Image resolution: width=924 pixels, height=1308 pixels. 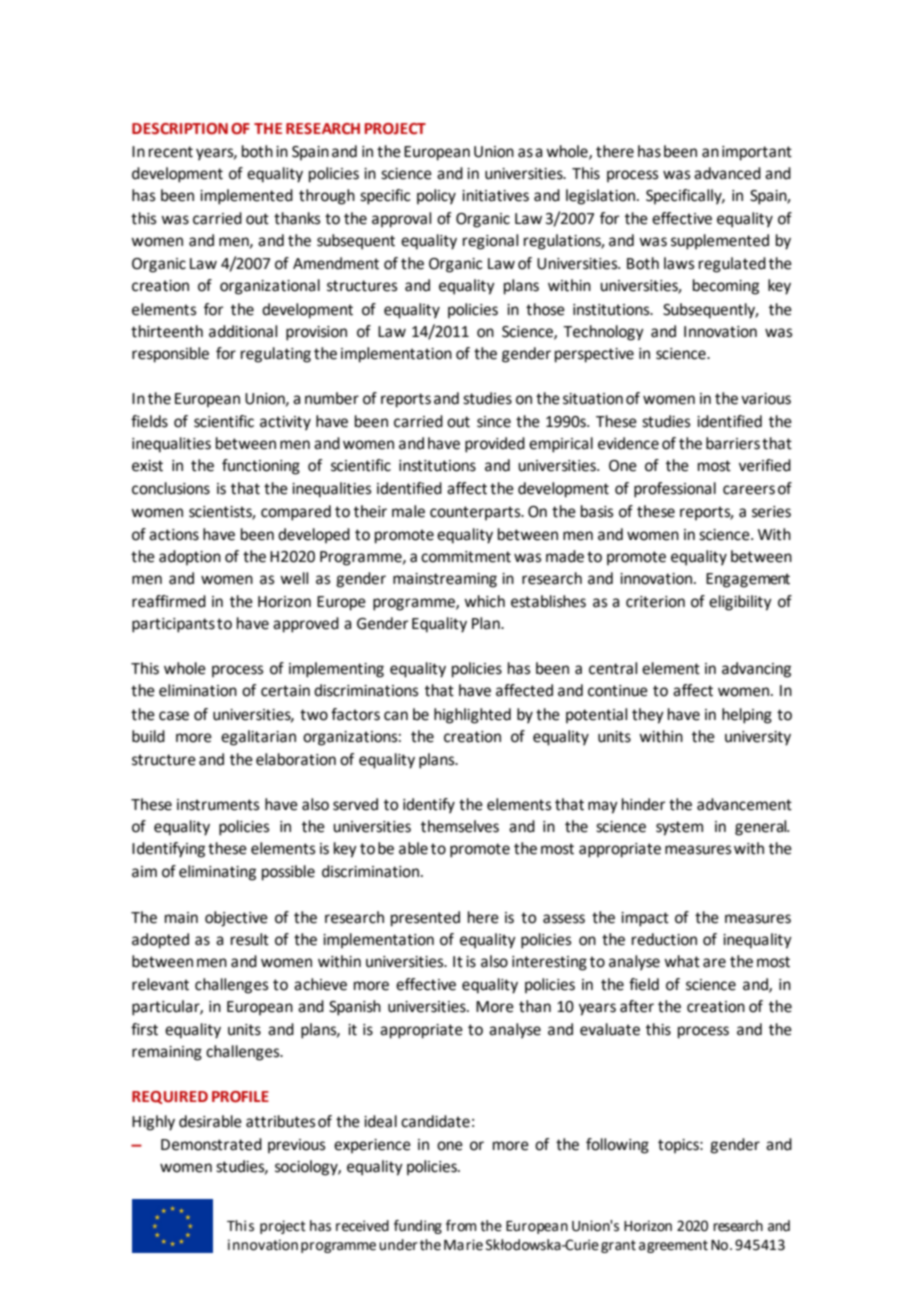 I want to click on policy, so click(x=436, y=197).
